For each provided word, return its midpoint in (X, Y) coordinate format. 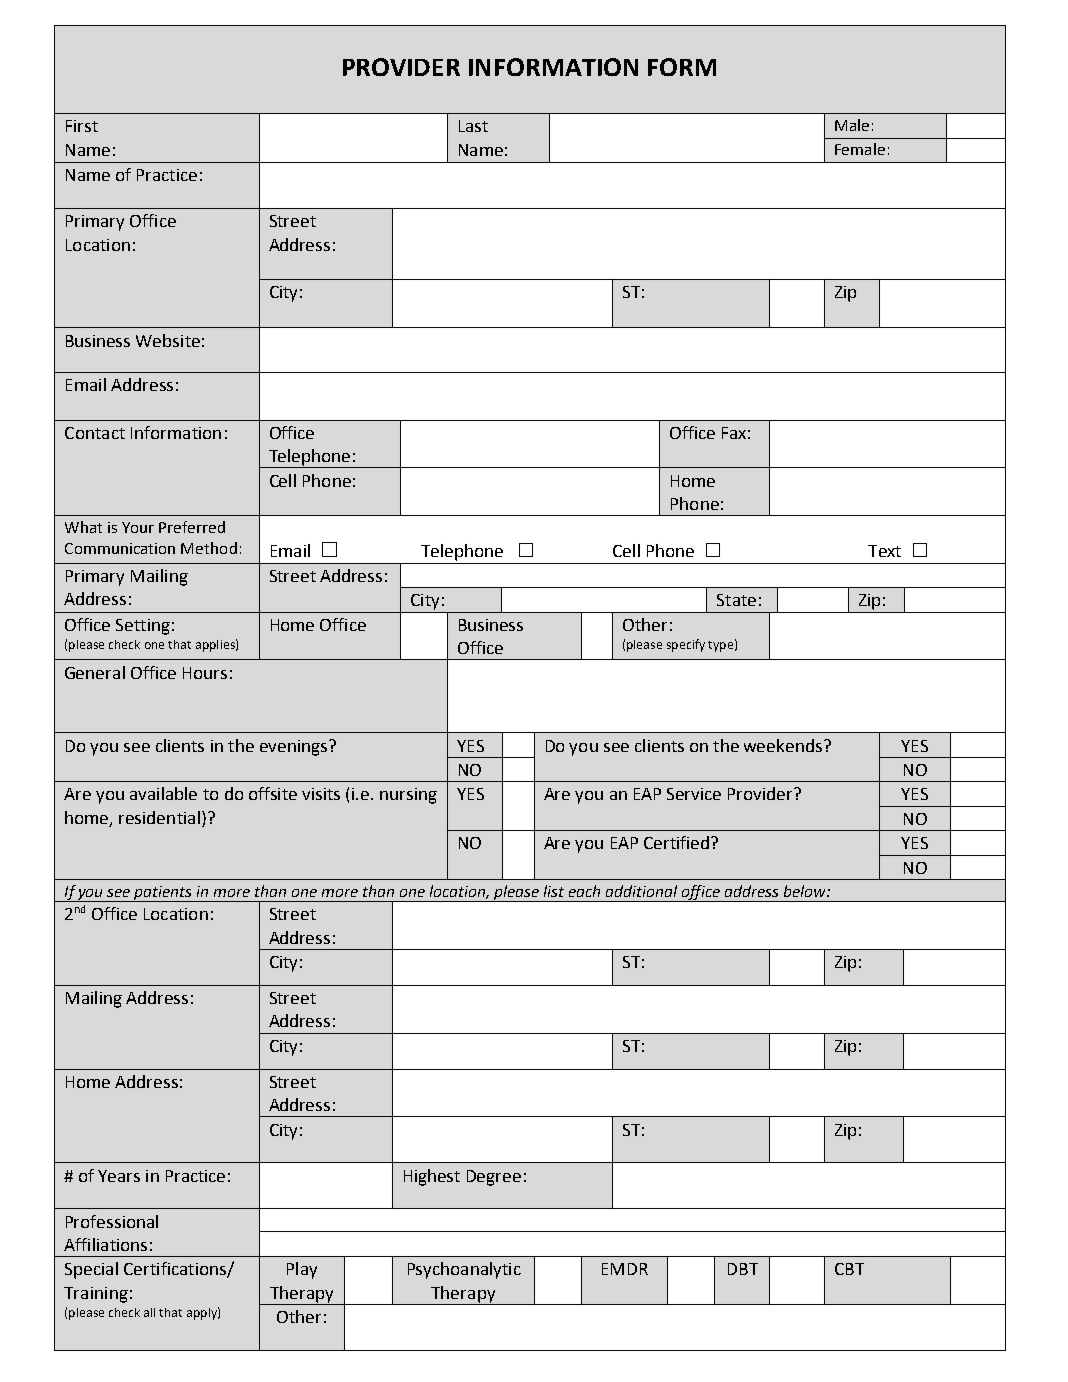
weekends (783, 745)
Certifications (176, 1270)
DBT (743, 1269)
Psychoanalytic (464, 1270)
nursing (408, 796)
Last (473, 126)
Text (884, 551)
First (82, 126)
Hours (205, 673)
